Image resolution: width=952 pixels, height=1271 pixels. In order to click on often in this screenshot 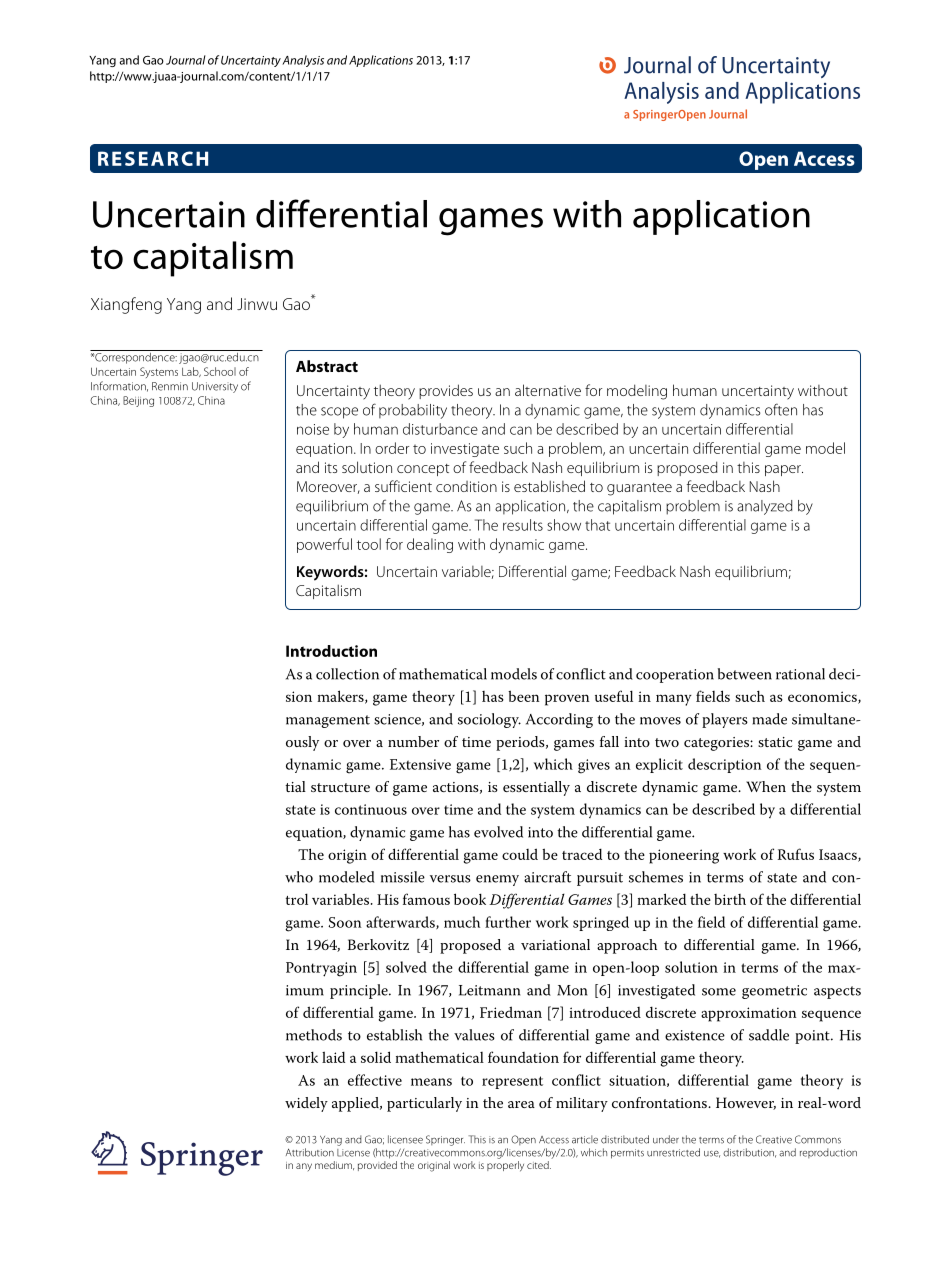, I will do `click(781, 409)`.
